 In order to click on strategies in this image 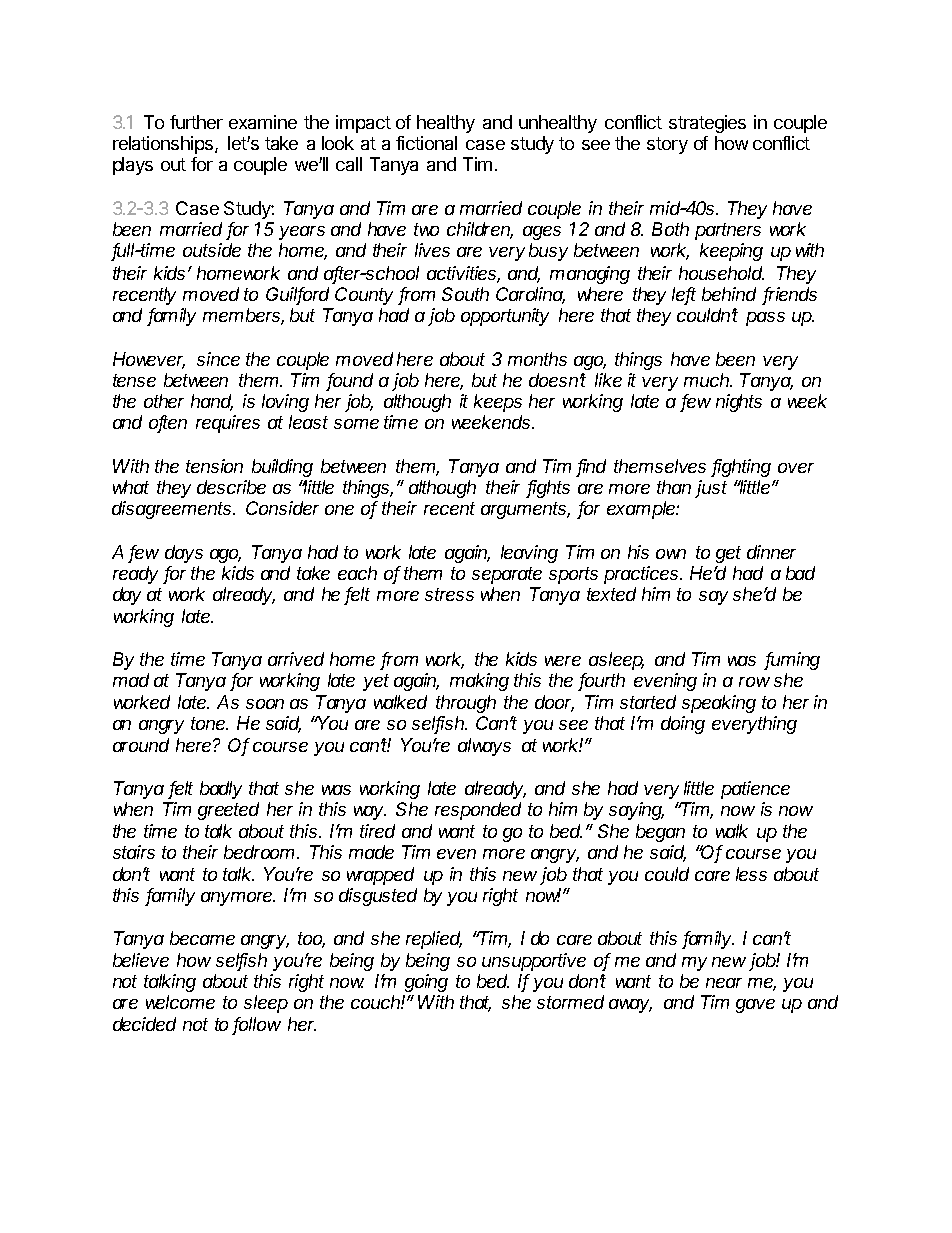, I will do `click(707, 124)`.
